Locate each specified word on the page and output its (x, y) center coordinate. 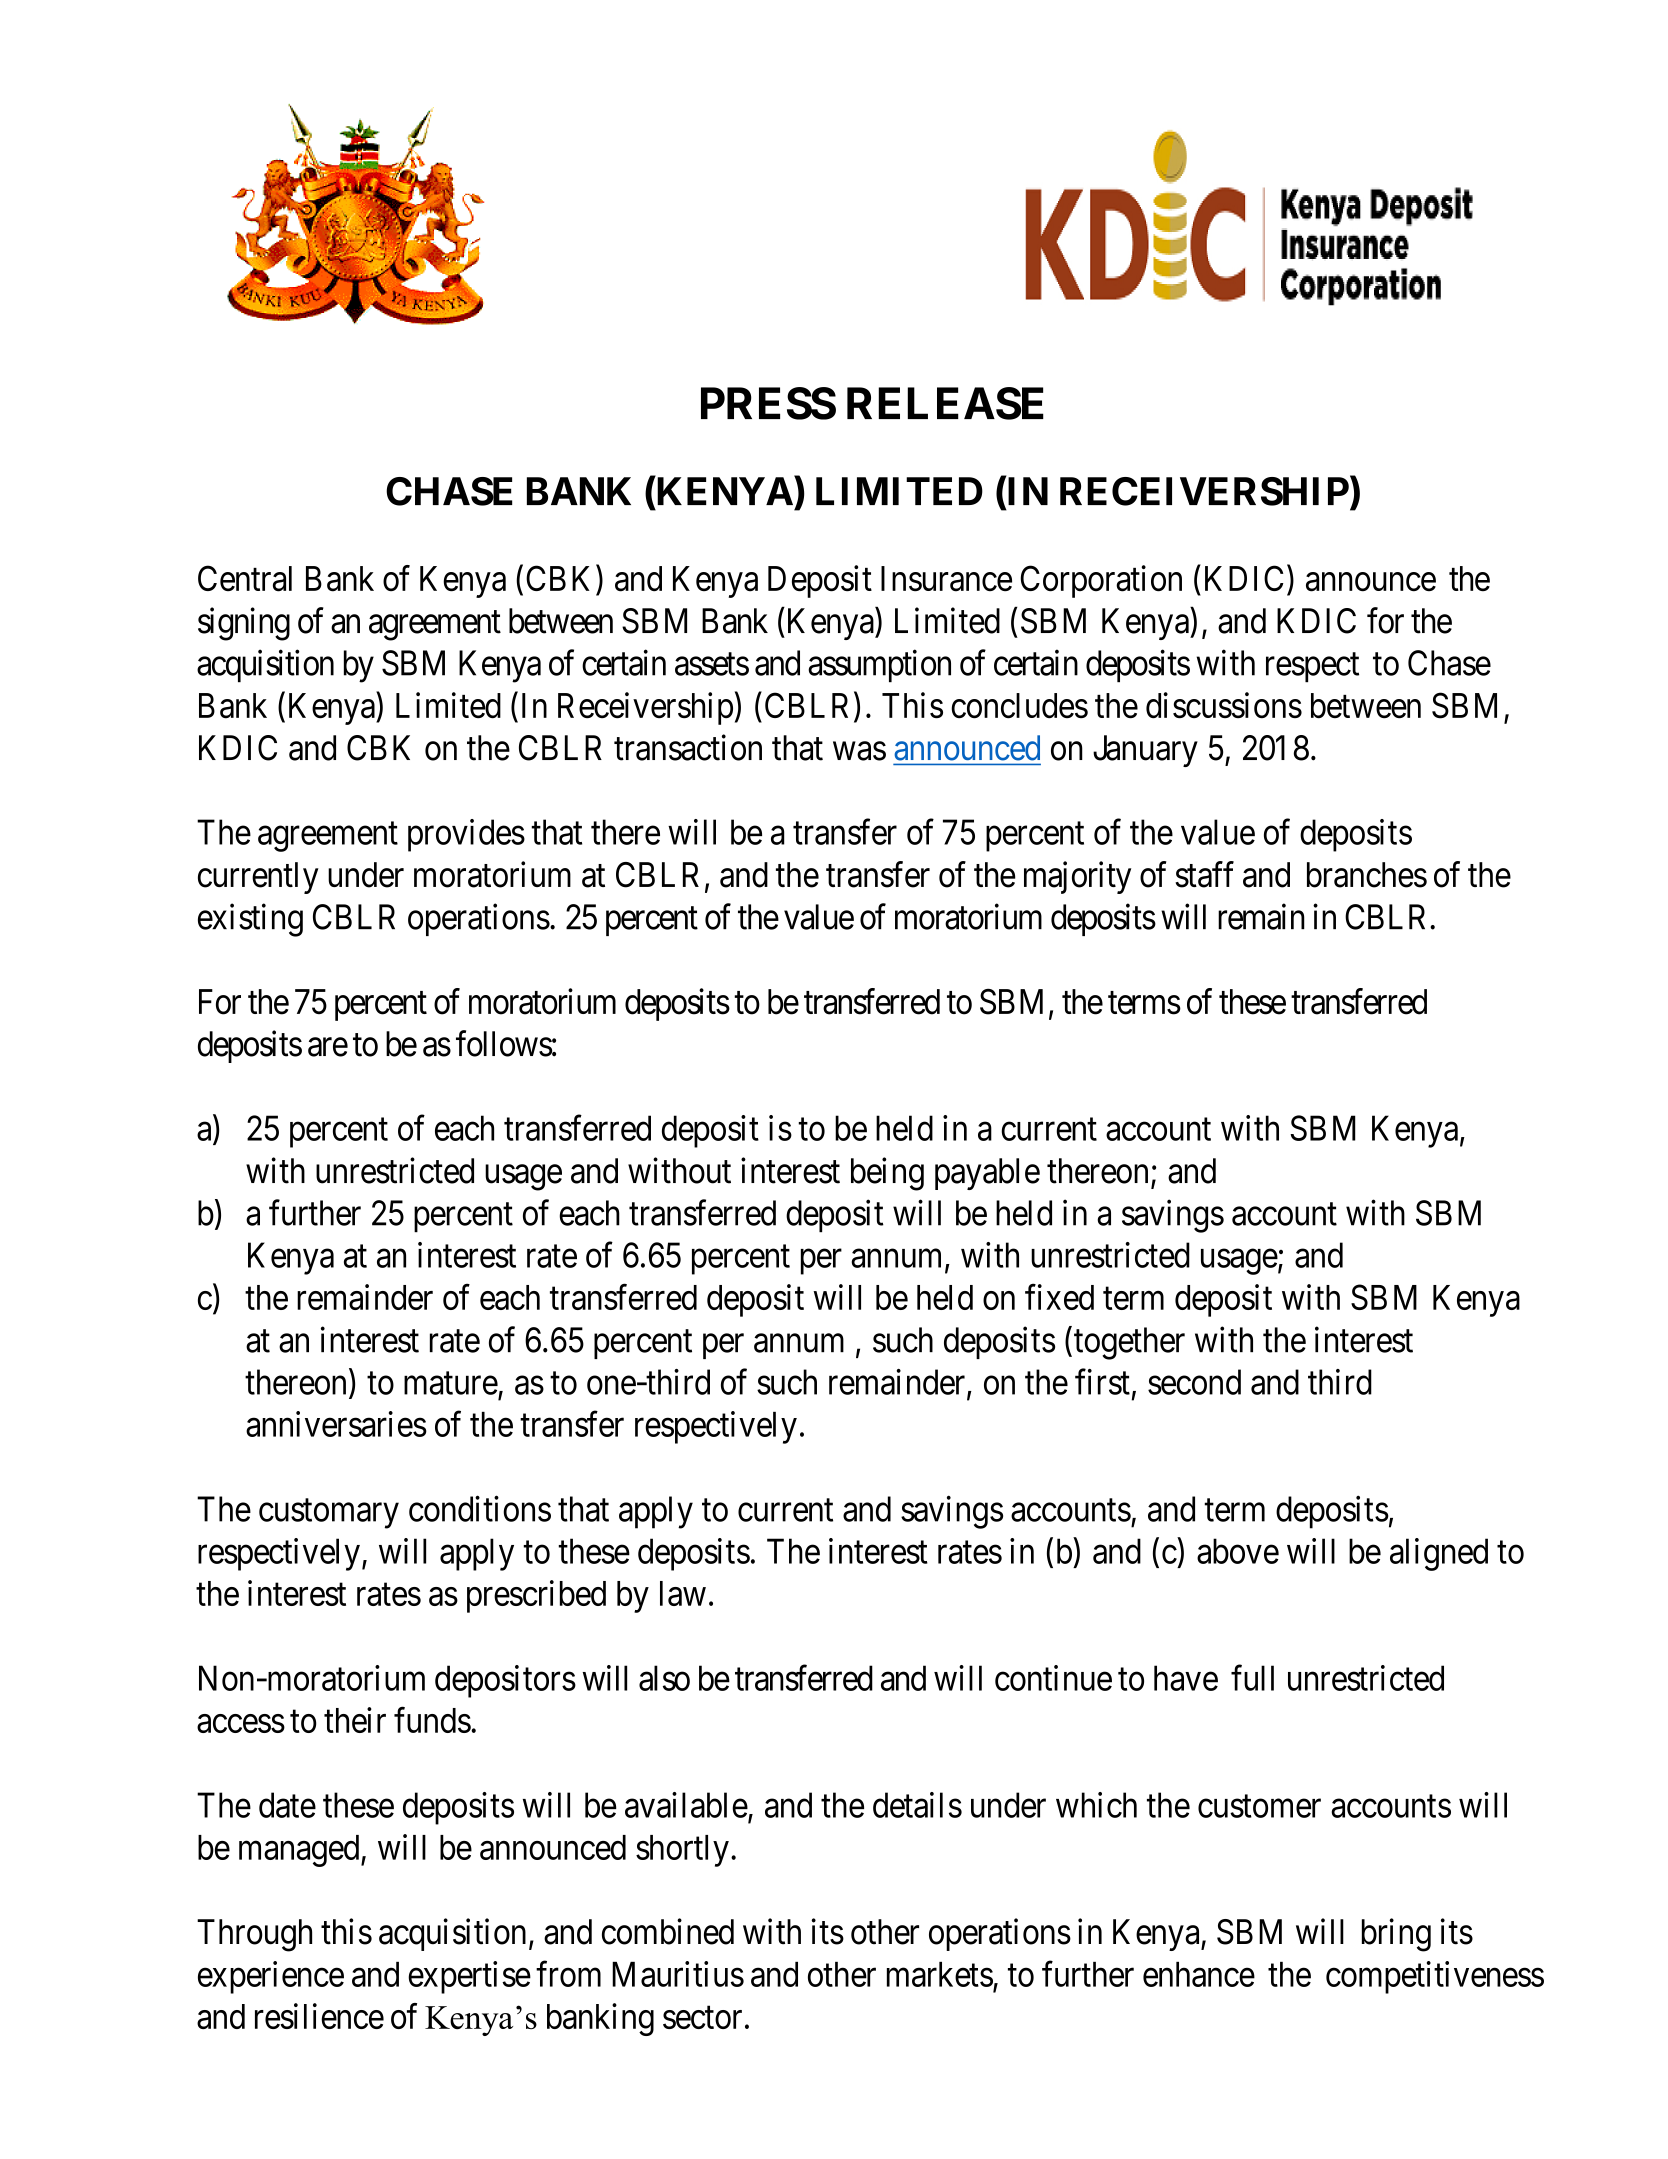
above (1238, 1551)
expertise (469, 1977)
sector (702, 2018)
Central (245, 578)
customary (329, 1514)
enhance (1199, 1974)
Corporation (1101, 581)
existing (250, 920)
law (683, 1593)
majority (1077, 877)
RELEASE (945, 403)
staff (1204, 874)
